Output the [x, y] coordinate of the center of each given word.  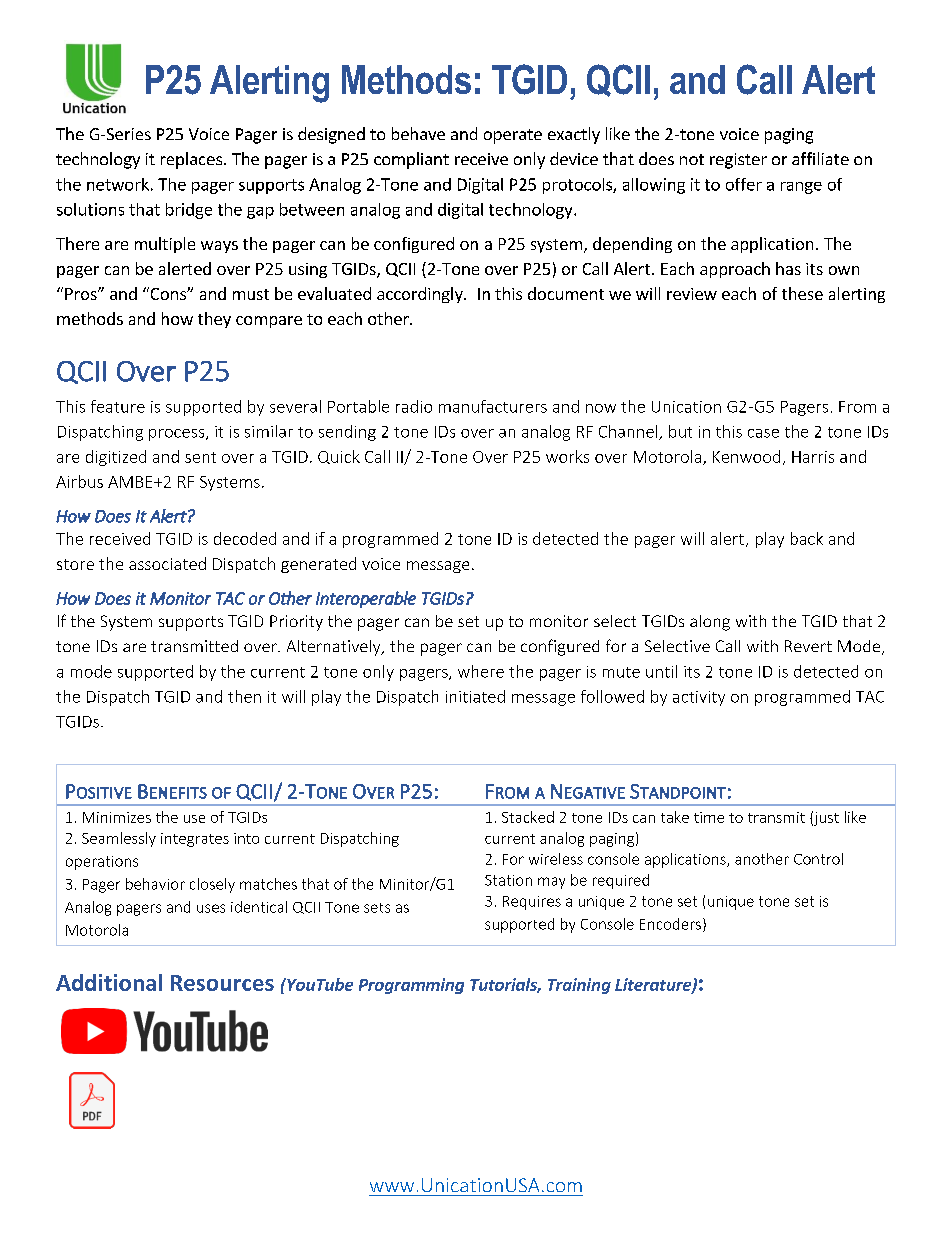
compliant [411, 160]
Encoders [670, 924]
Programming [411, 986]
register [738, 161]
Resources [222, 983]
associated [167, 563]
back [807, 538]
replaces [191, 160]
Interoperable [366, 599]
